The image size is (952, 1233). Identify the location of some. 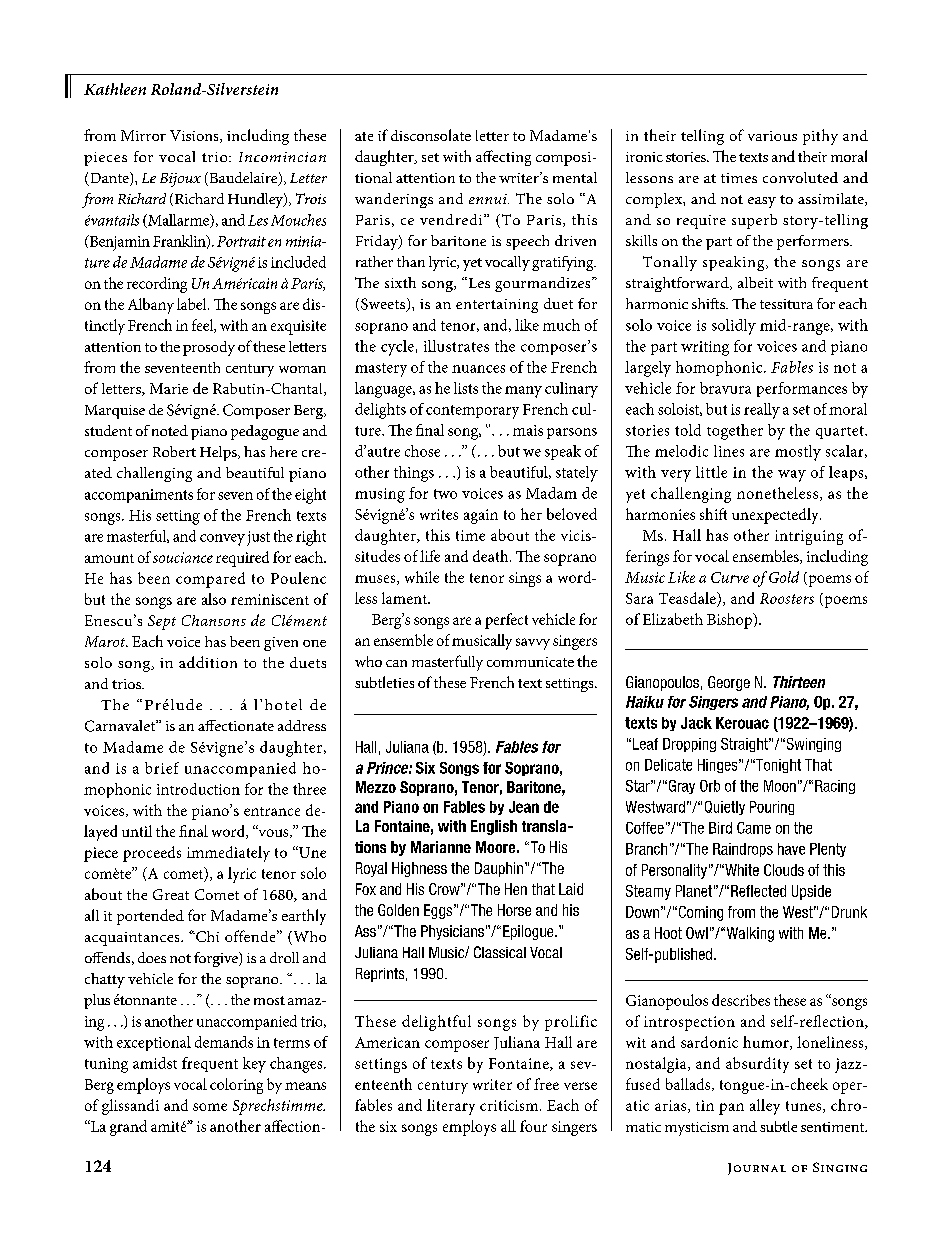
(210, 1107).
